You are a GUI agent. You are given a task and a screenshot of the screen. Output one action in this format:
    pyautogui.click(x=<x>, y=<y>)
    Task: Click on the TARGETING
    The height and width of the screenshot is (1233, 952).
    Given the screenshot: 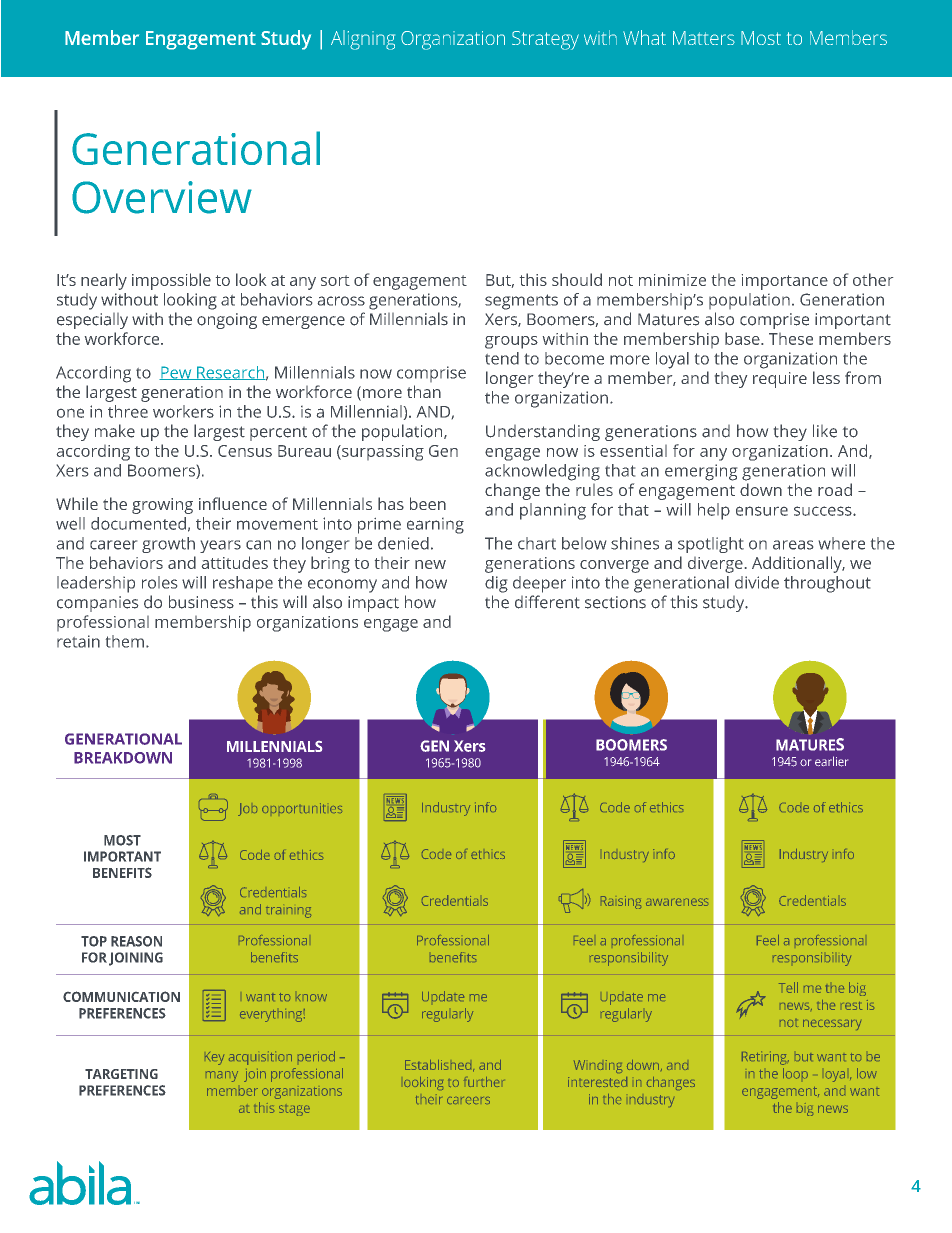 What is the action you would take?
    pyautogui.click(x=121, y=1074)
